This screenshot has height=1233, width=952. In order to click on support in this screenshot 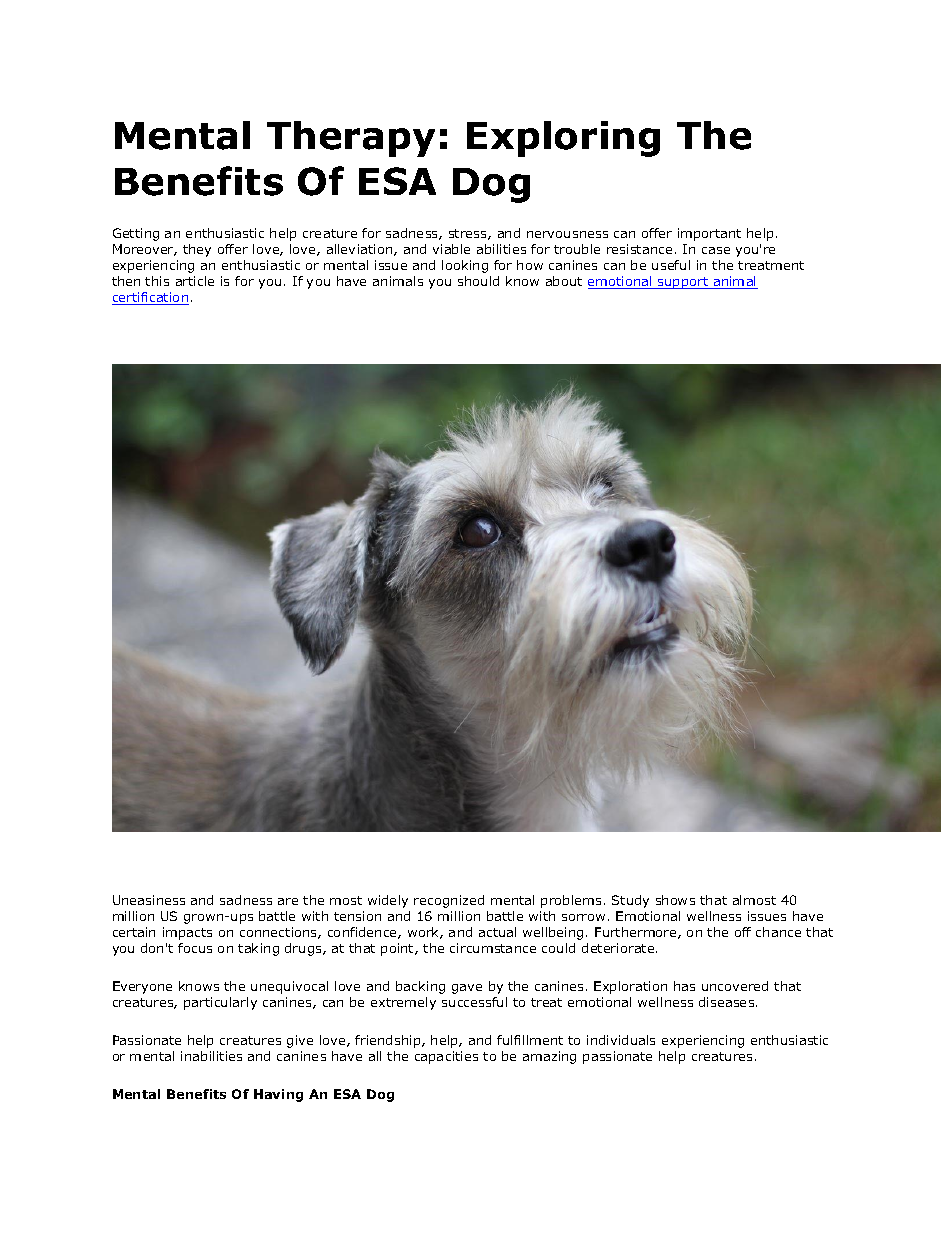, I will do `click(683, 283)`.
